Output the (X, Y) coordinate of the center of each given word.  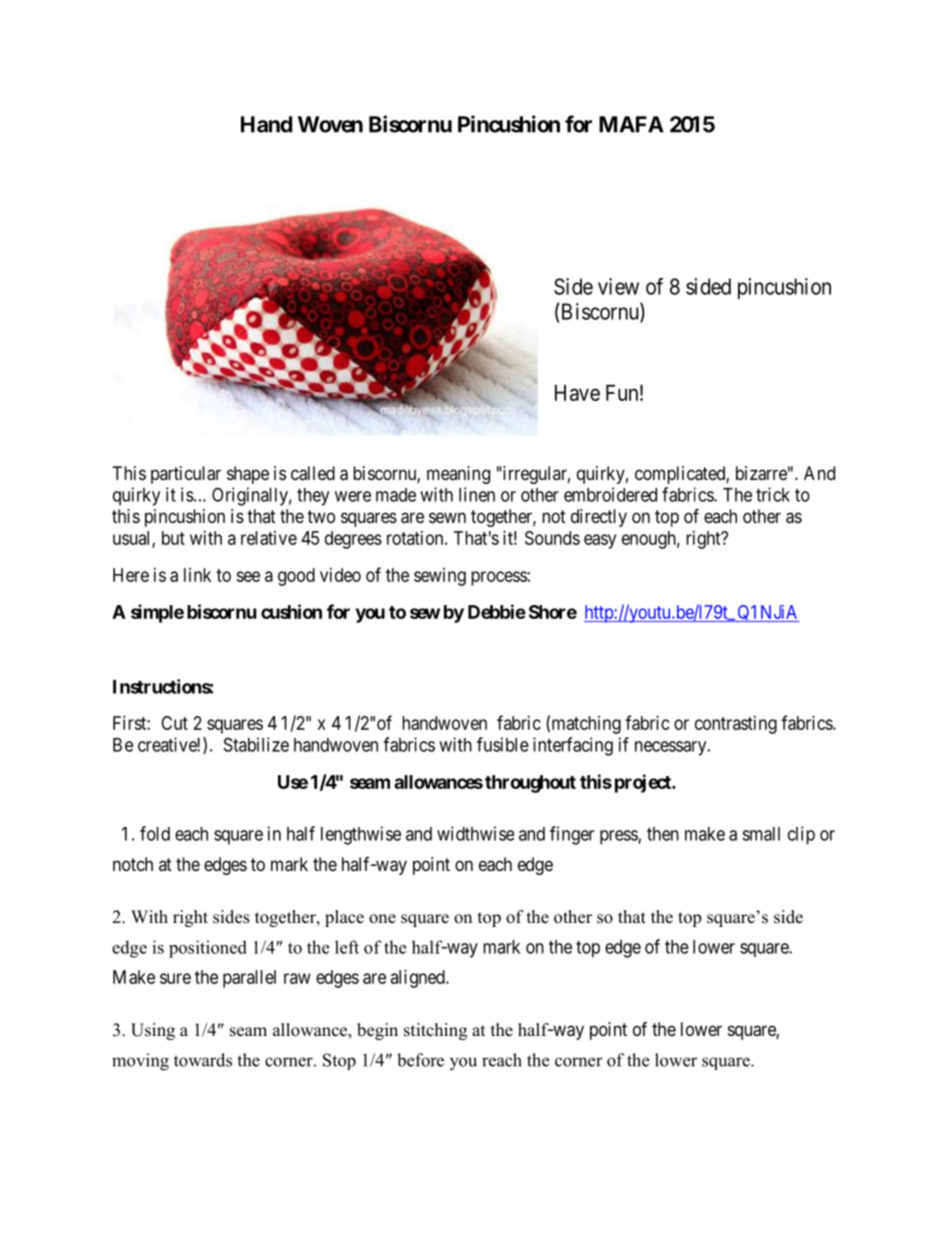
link (197, 575)
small (761, 834)
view (618, 286)
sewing (440, 577)
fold (155, 833)
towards (203, 1060)
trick (773, 494)
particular (186, 475)
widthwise (475, 833)
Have (577, 393)
